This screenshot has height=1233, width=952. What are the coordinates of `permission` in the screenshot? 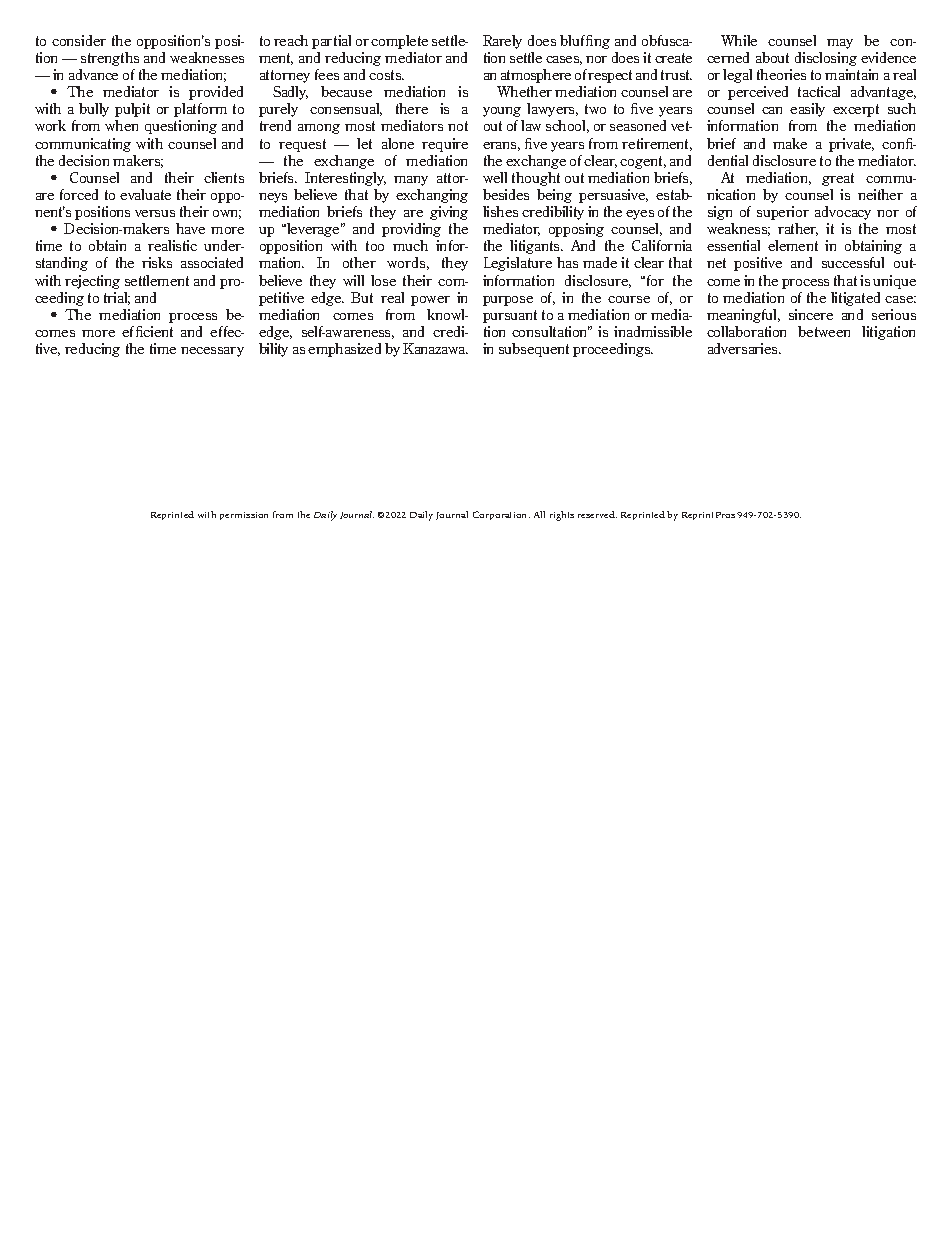 It's located at (244, 516).
